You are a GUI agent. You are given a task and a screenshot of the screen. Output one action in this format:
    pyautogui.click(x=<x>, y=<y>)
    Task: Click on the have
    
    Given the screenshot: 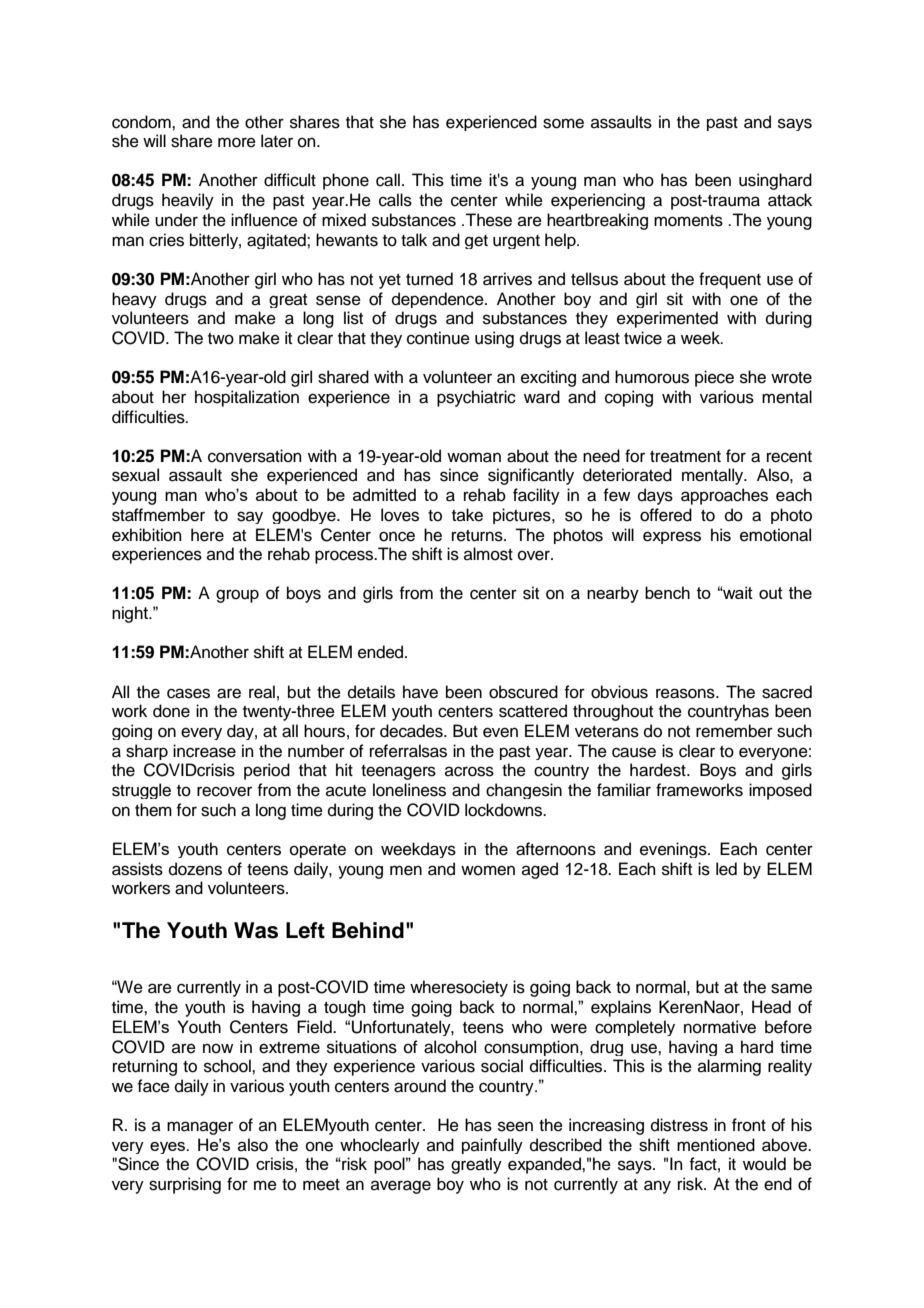 What is the action you would take?
    pyautogui.click(x=420, y=692)
